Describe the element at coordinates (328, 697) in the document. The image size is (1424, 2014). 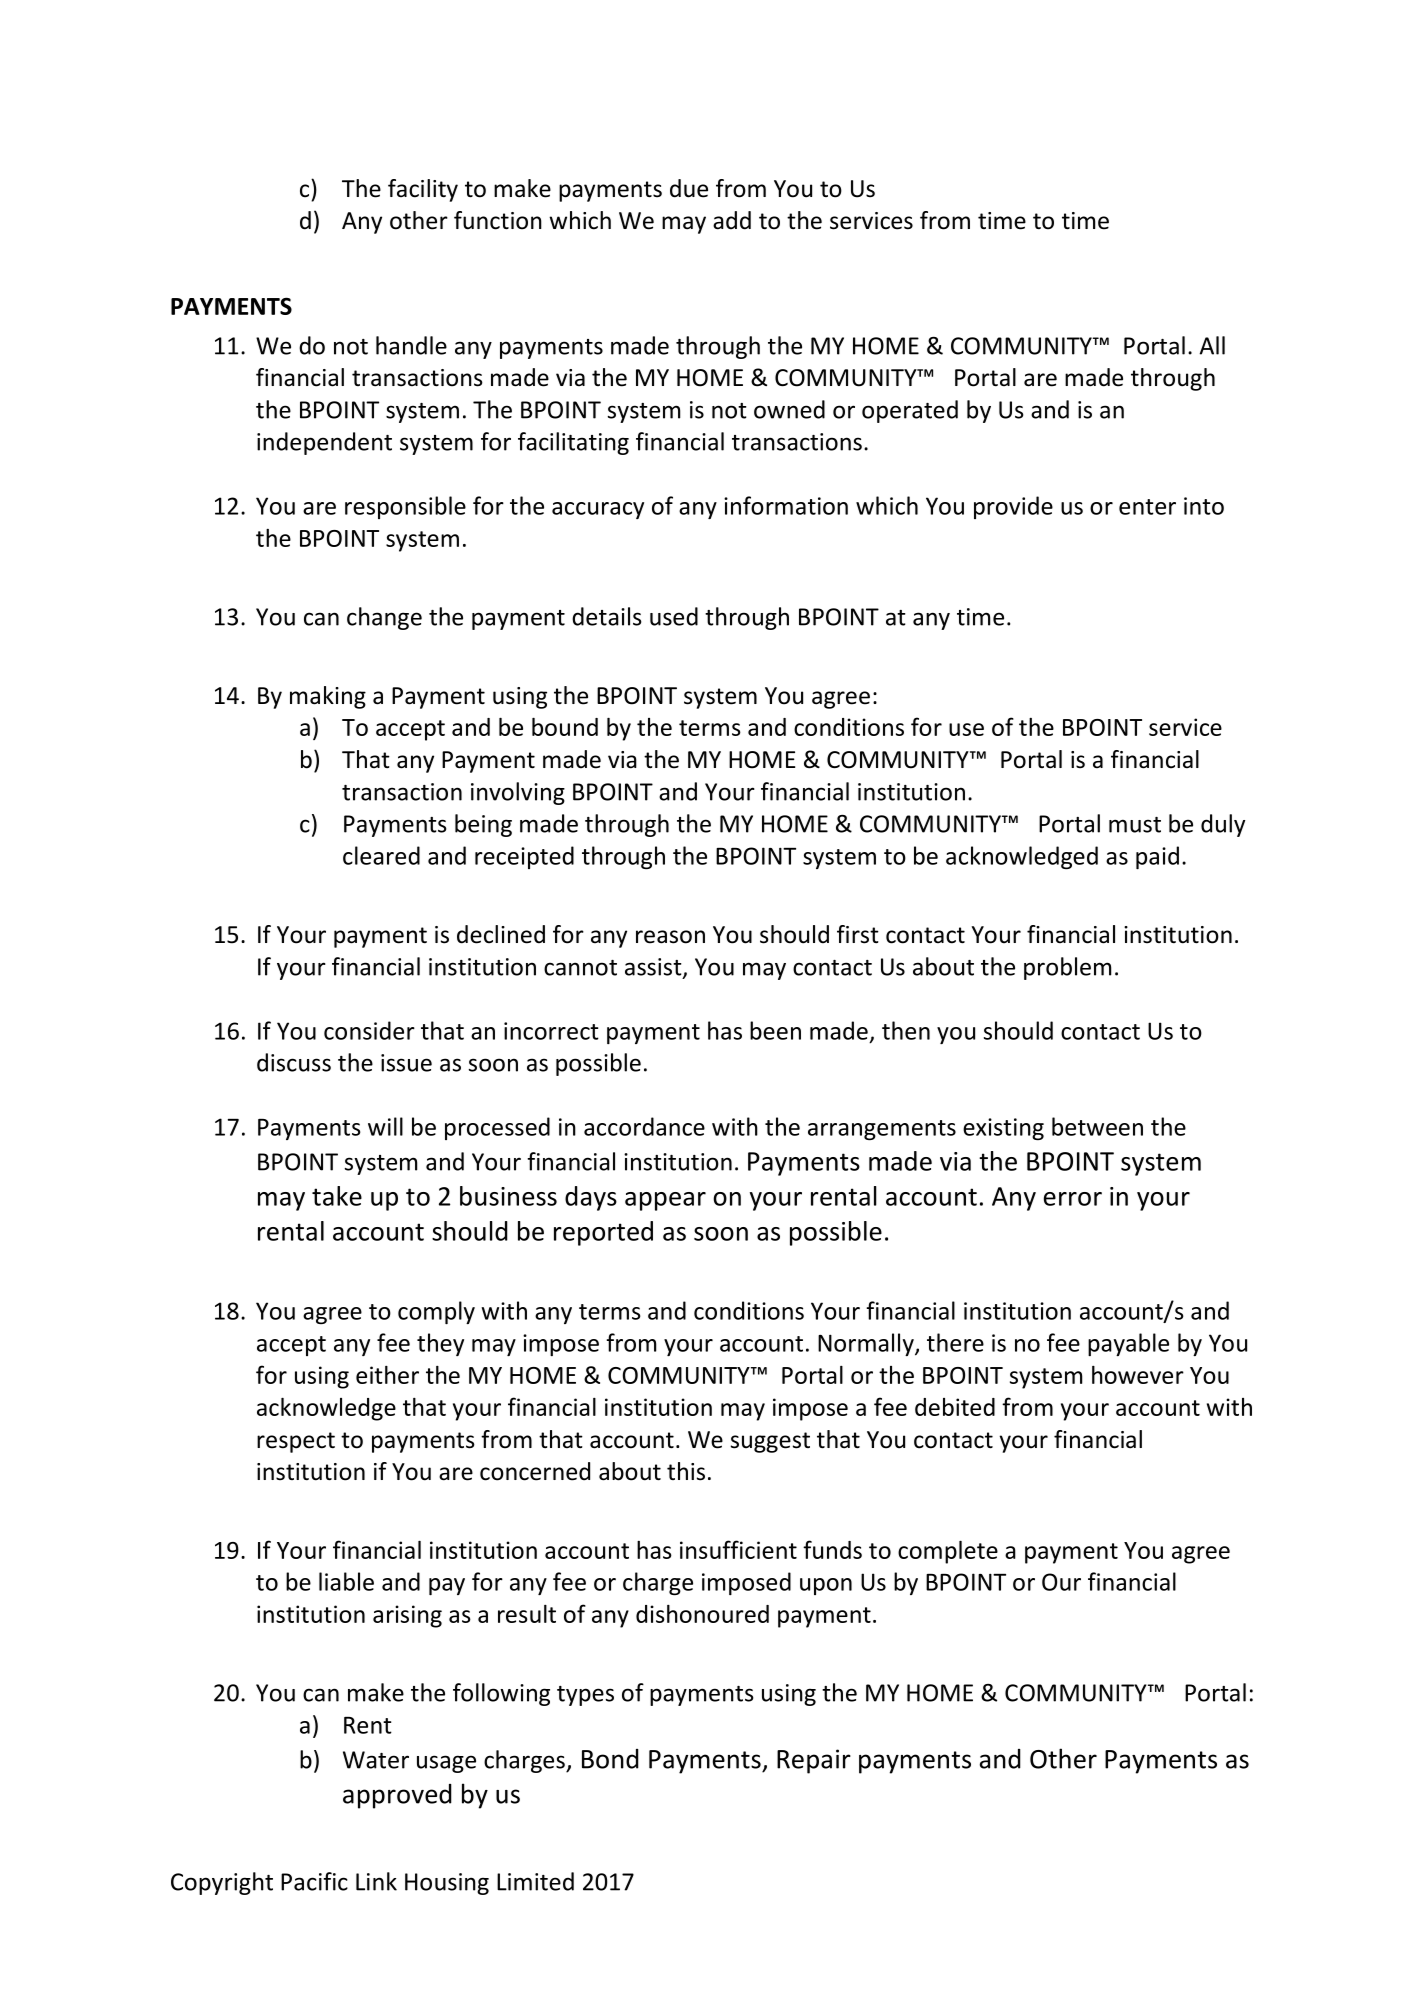
I see `making` at that location.
